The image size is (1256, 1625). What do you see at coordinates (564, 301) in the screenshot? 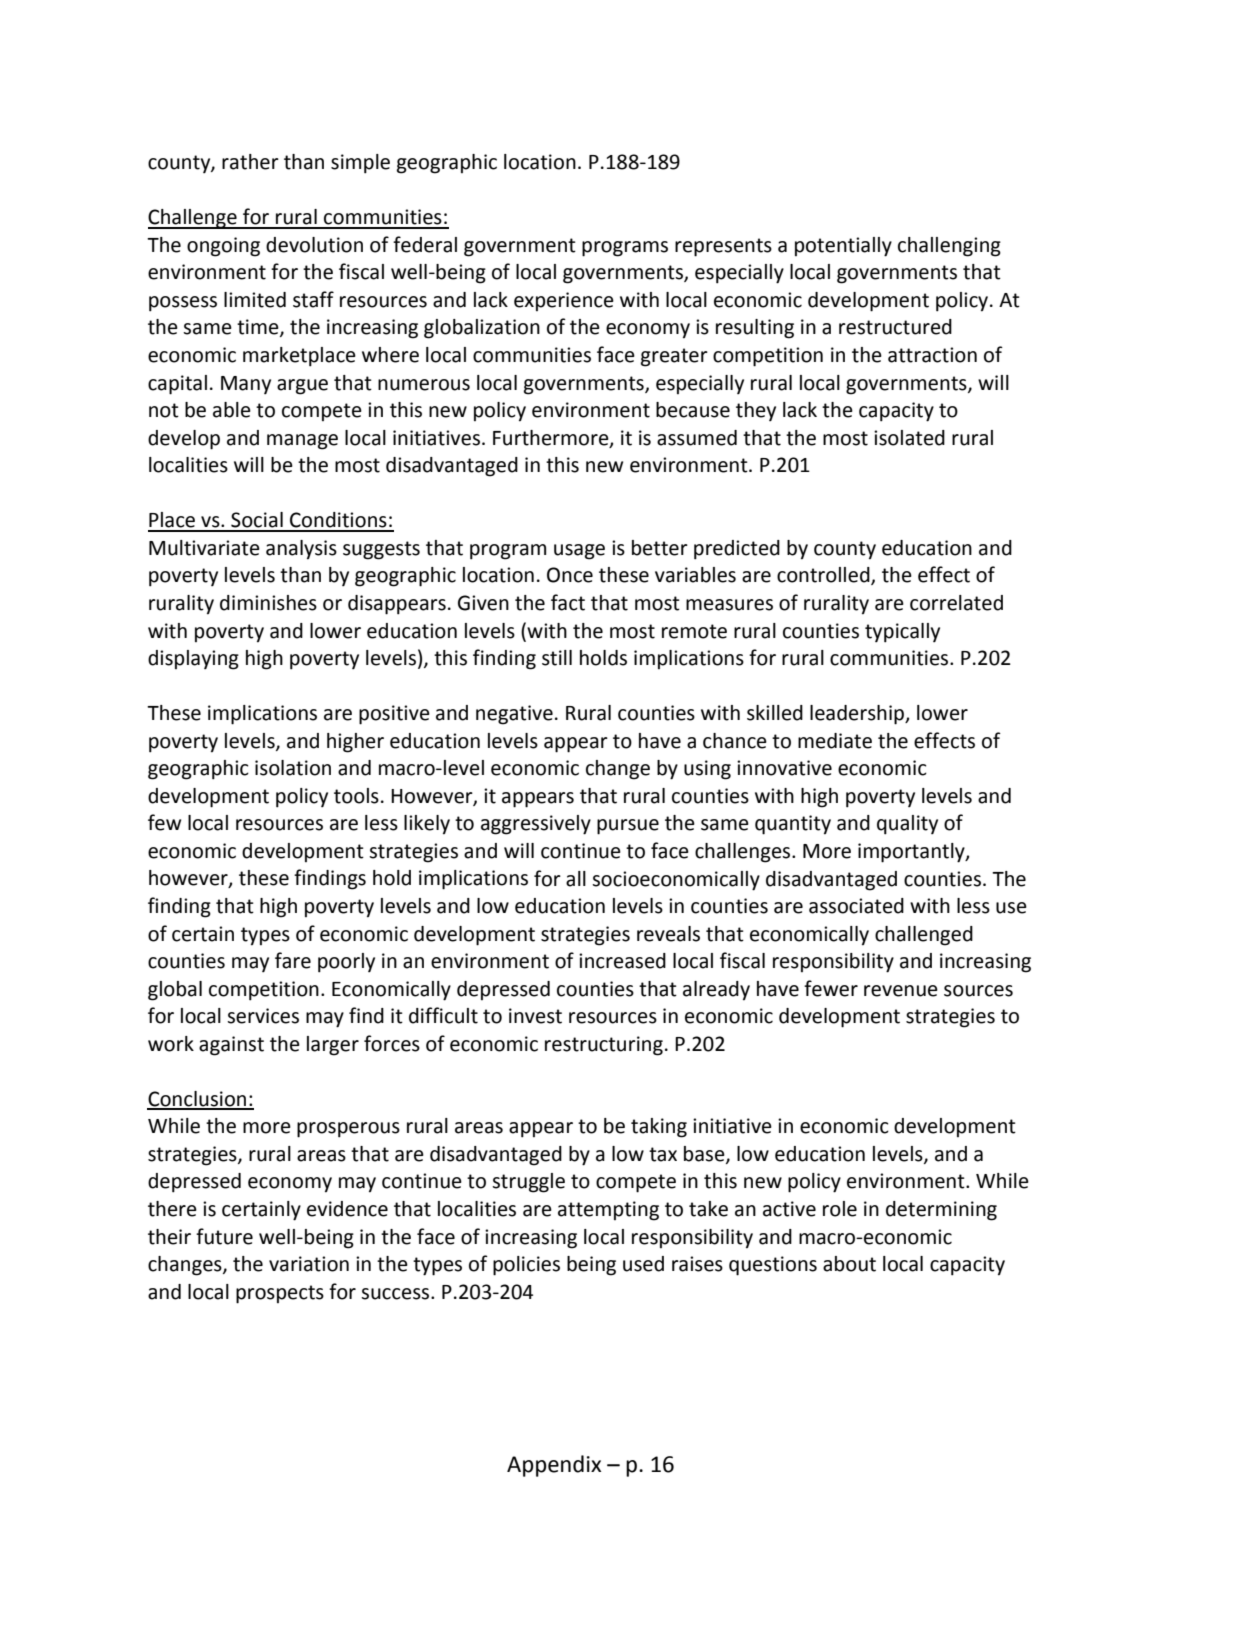
I see `experience` at bounding box center [564, 301].
